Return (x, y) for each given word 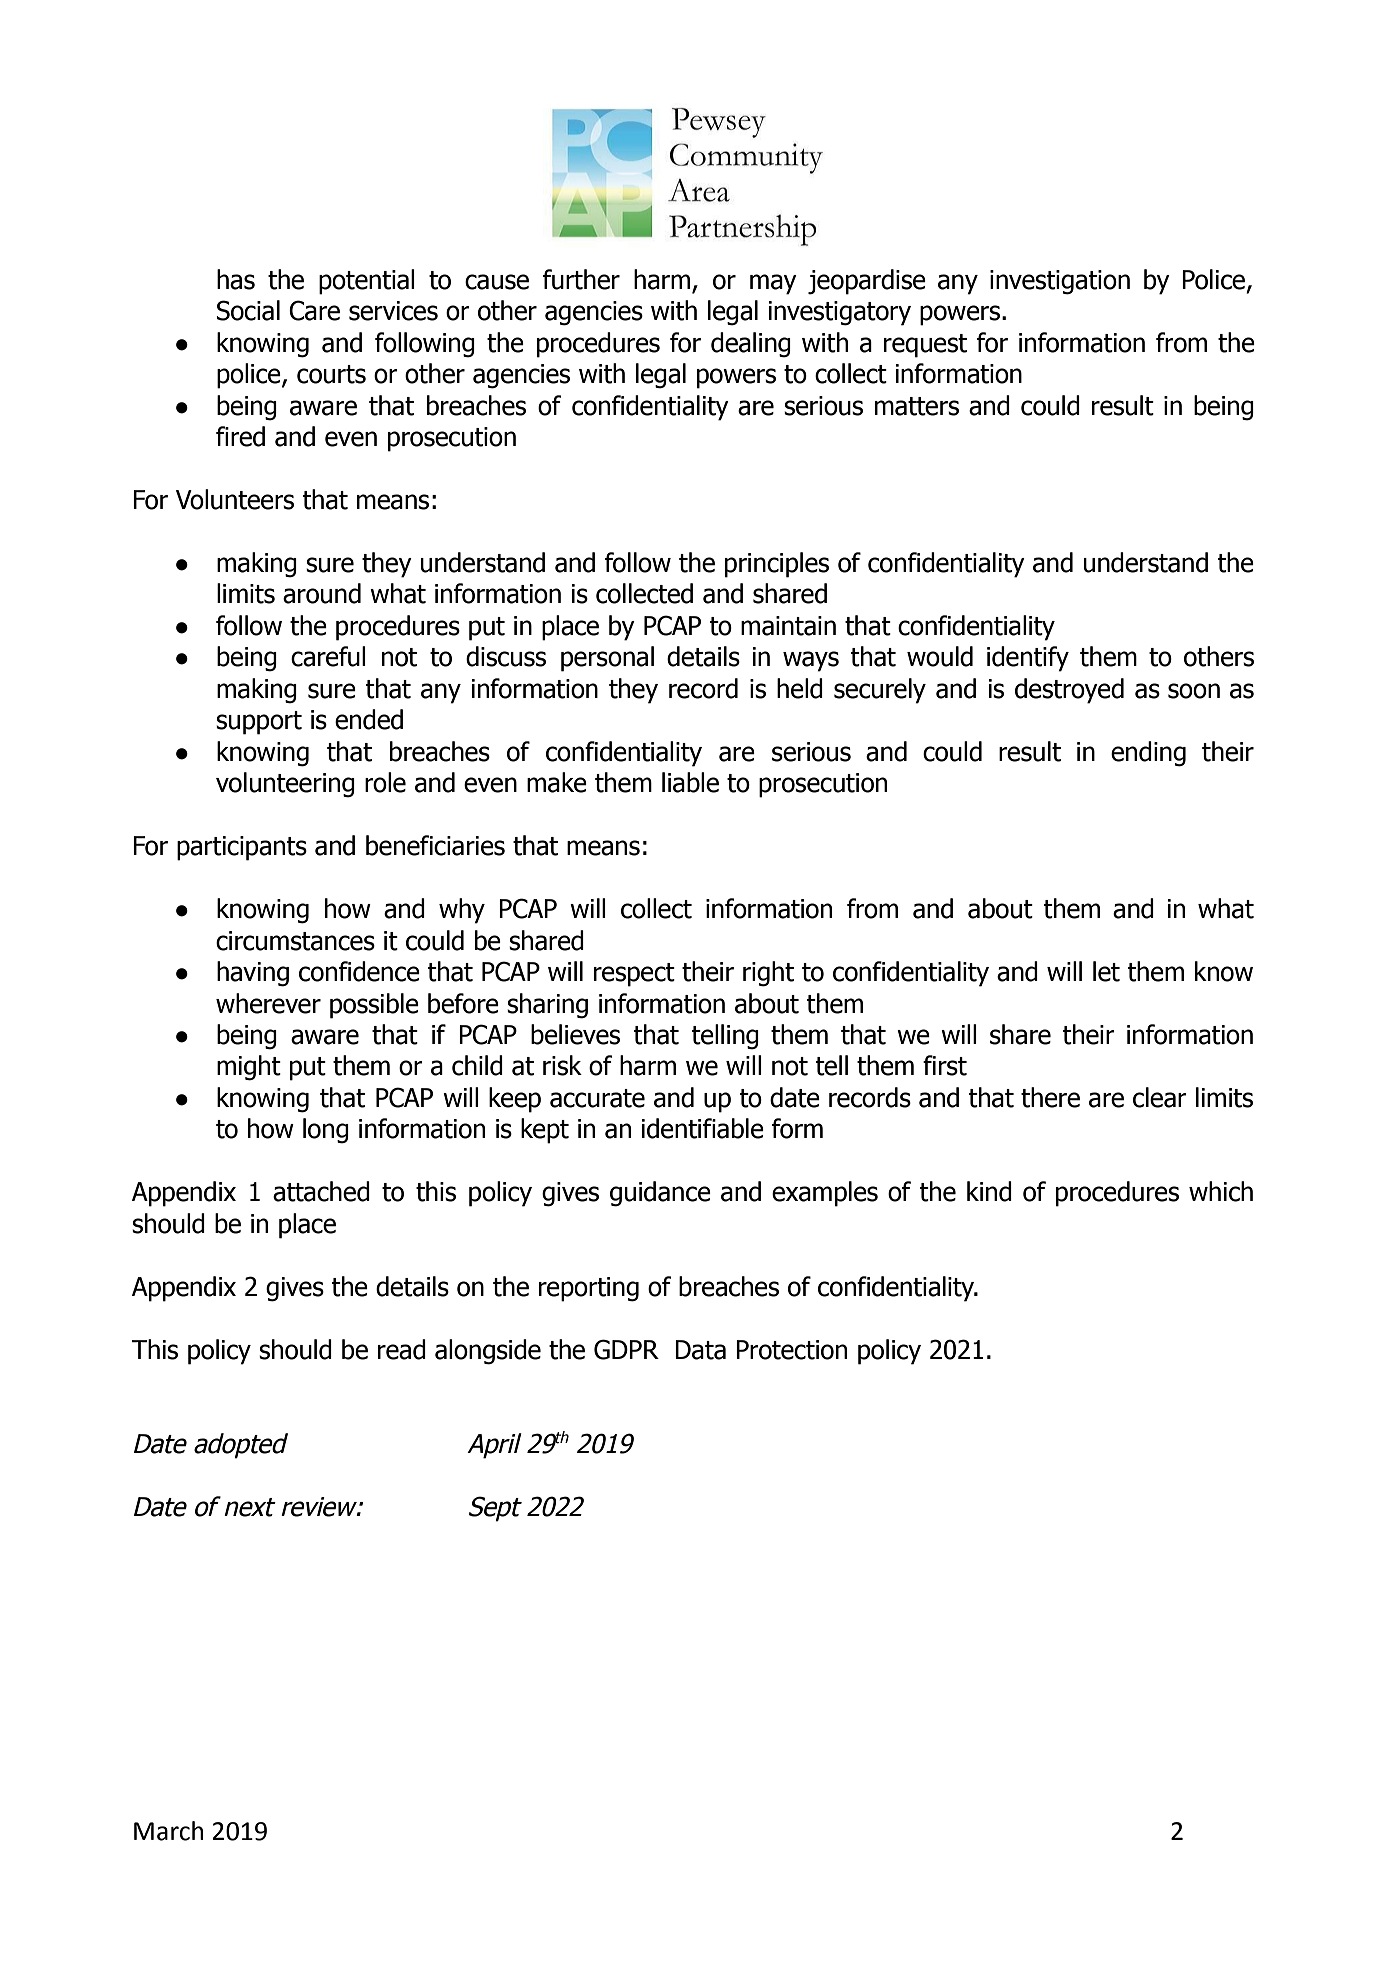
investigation (1060, 282)
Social (248, 310)
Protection (791, 1350)
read (402, 1349)
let (1106, 971)
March (168, 1831)
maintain (788, 626)
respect (634, 975)
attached (321, 1191)
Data (700, 1350)
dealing (751, 345)
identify (1028, 659)
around (322, 593)
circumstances (295, 941)
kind (989, 1191)
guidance (660, 1194)
